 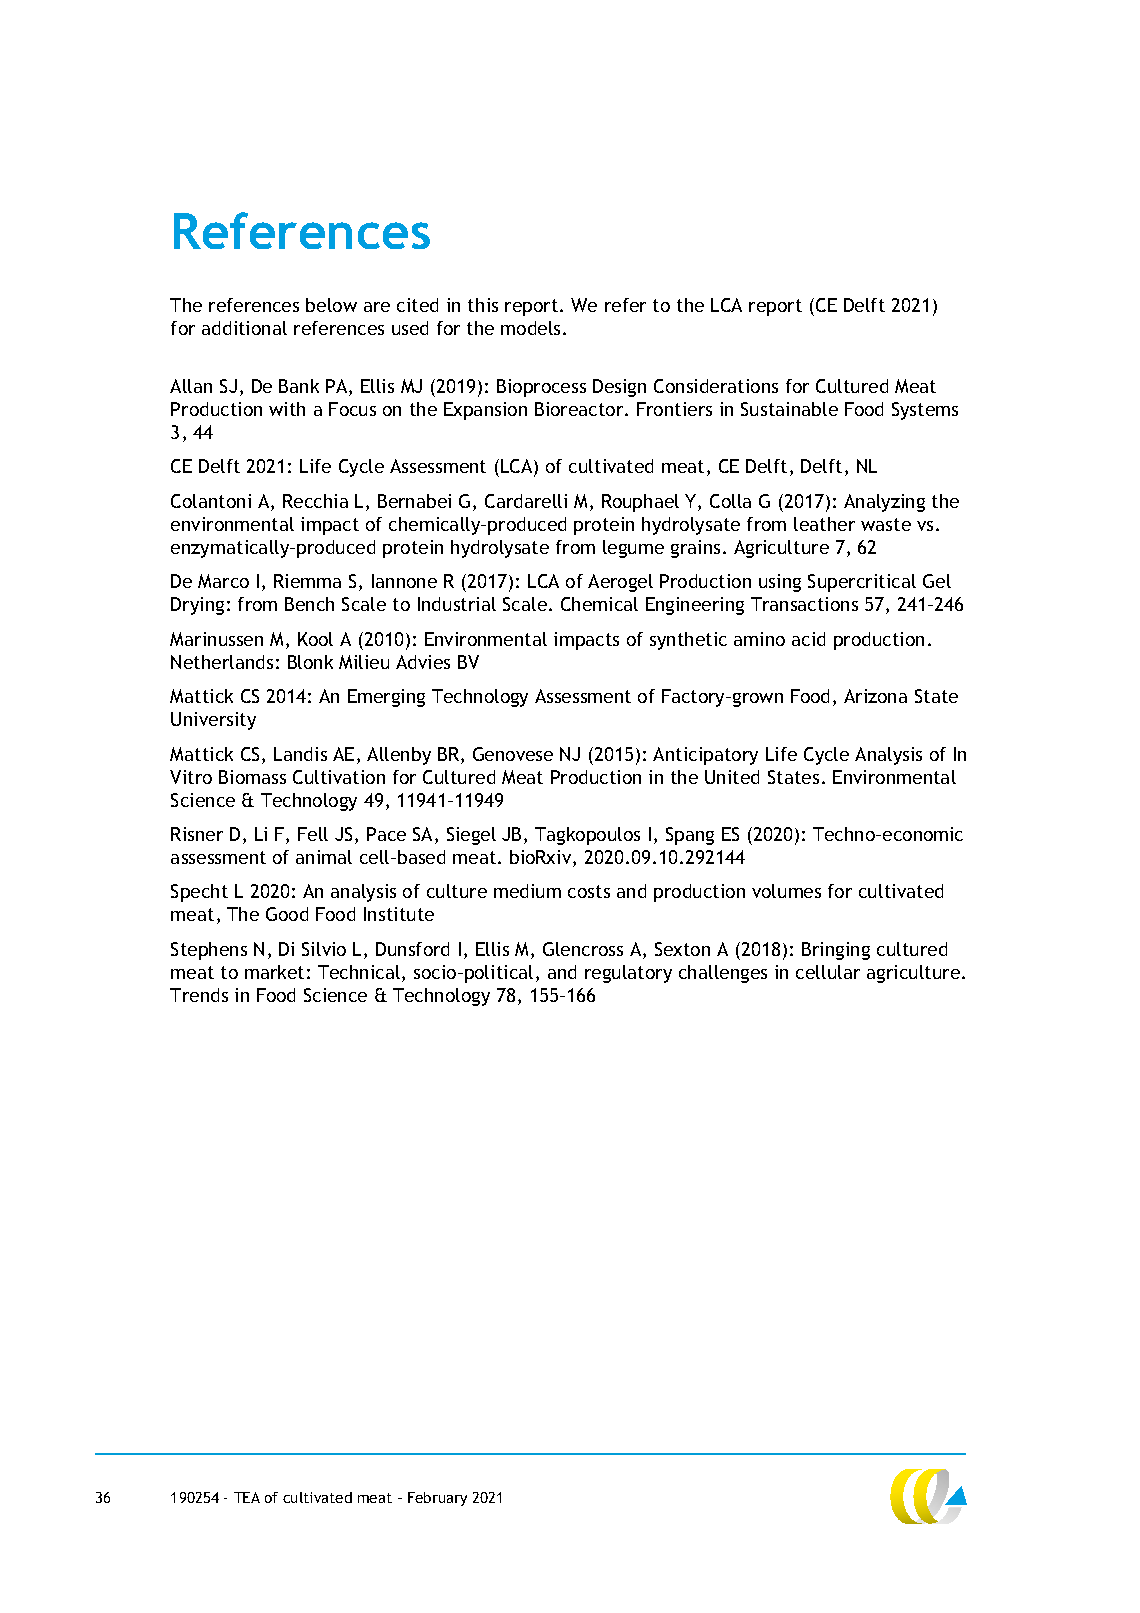 What do you see at coordinates (789, 409) in the document?
I see `Sustainable` at bounding box center [789, 409].
